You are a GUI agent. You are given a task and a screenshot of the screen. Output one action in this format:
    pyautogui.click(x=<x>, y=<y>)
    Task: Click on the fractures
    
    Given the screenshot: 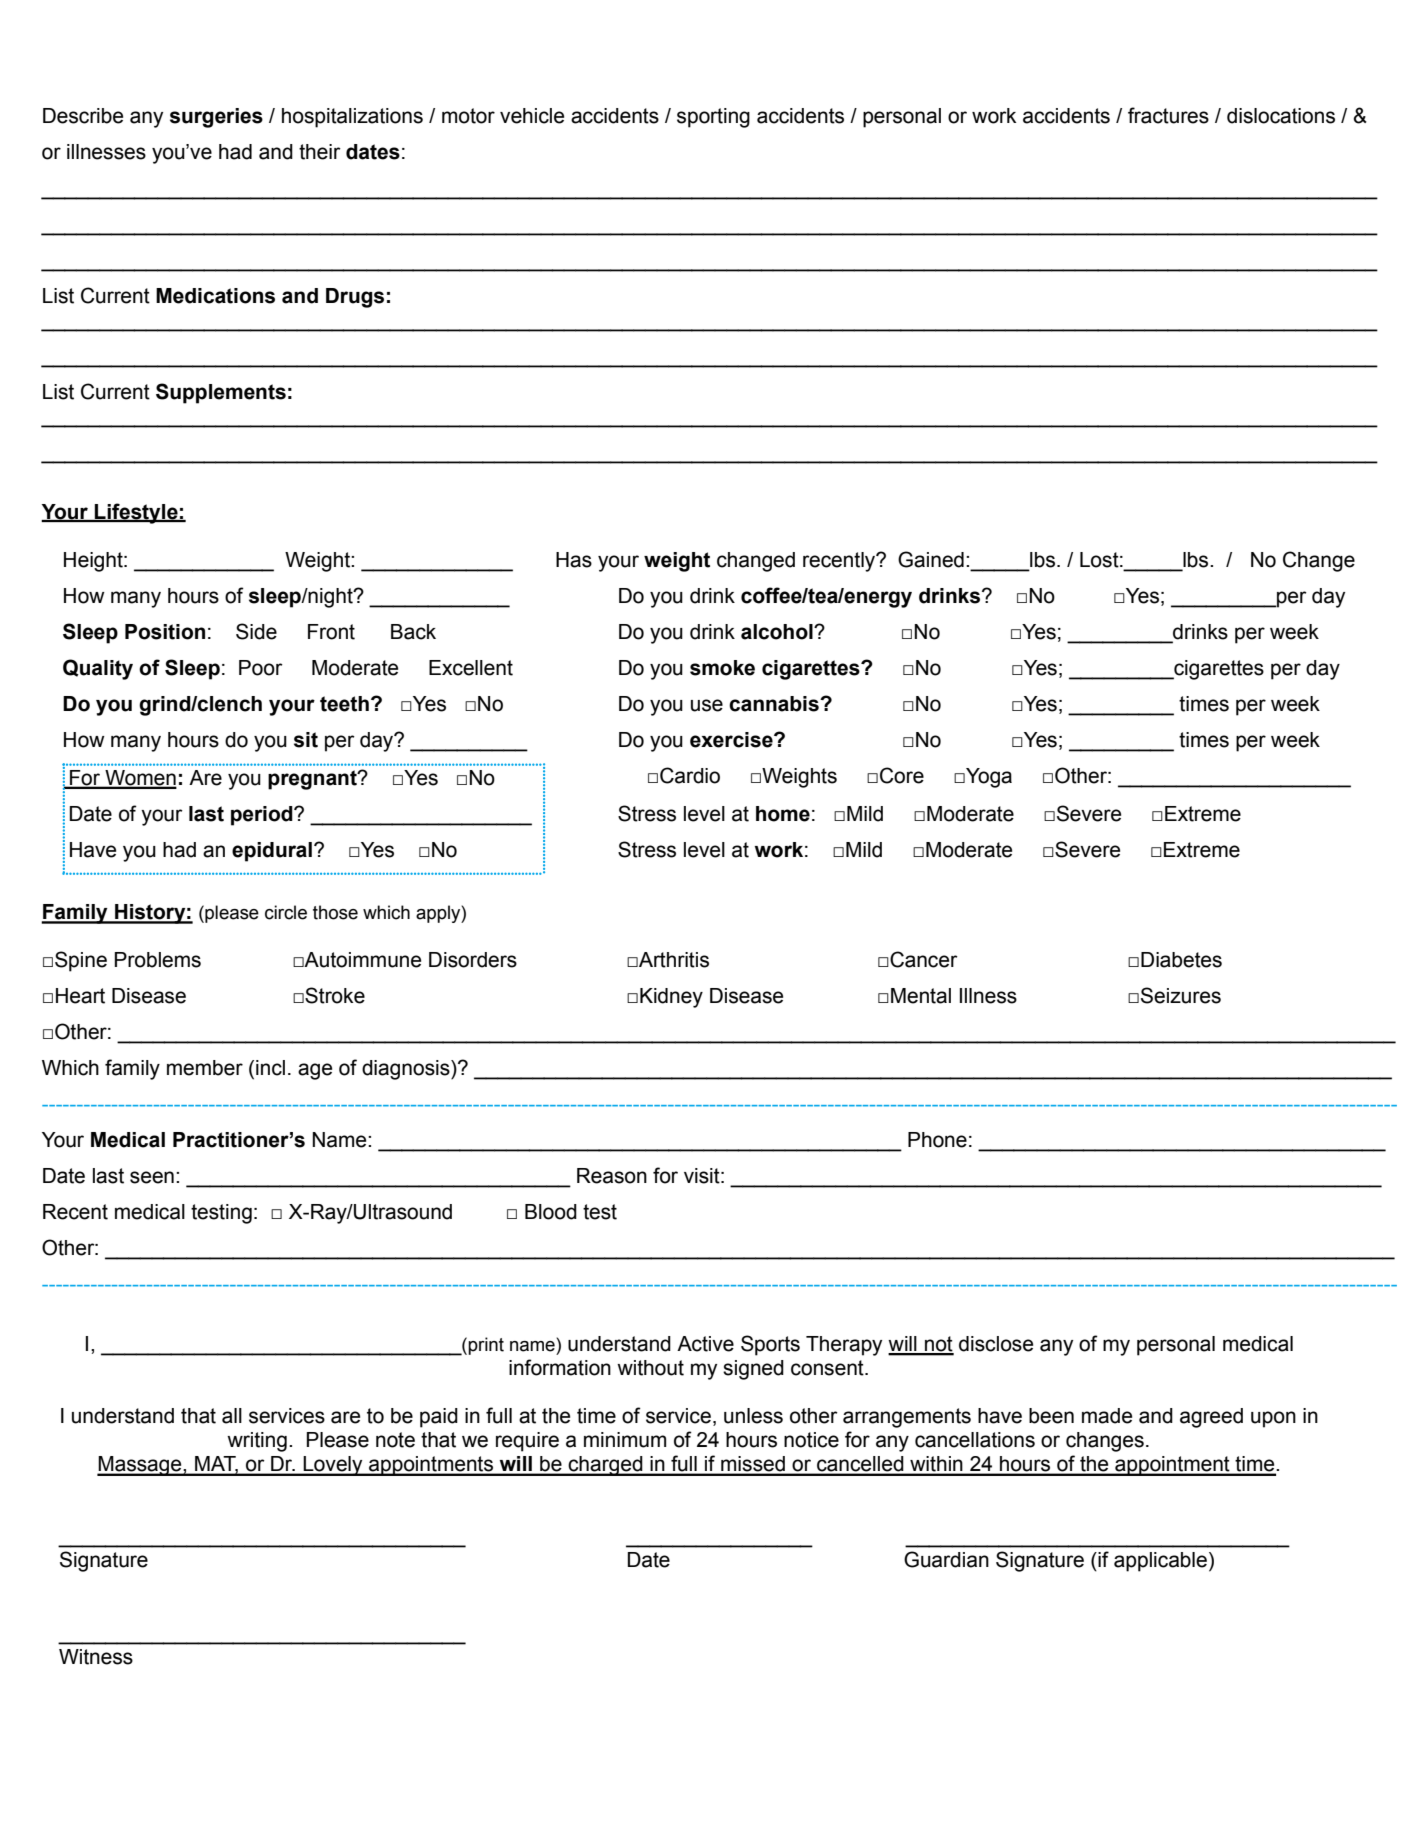 What is the action you would take?
    pyautogui.click(x=1168, y=115)
